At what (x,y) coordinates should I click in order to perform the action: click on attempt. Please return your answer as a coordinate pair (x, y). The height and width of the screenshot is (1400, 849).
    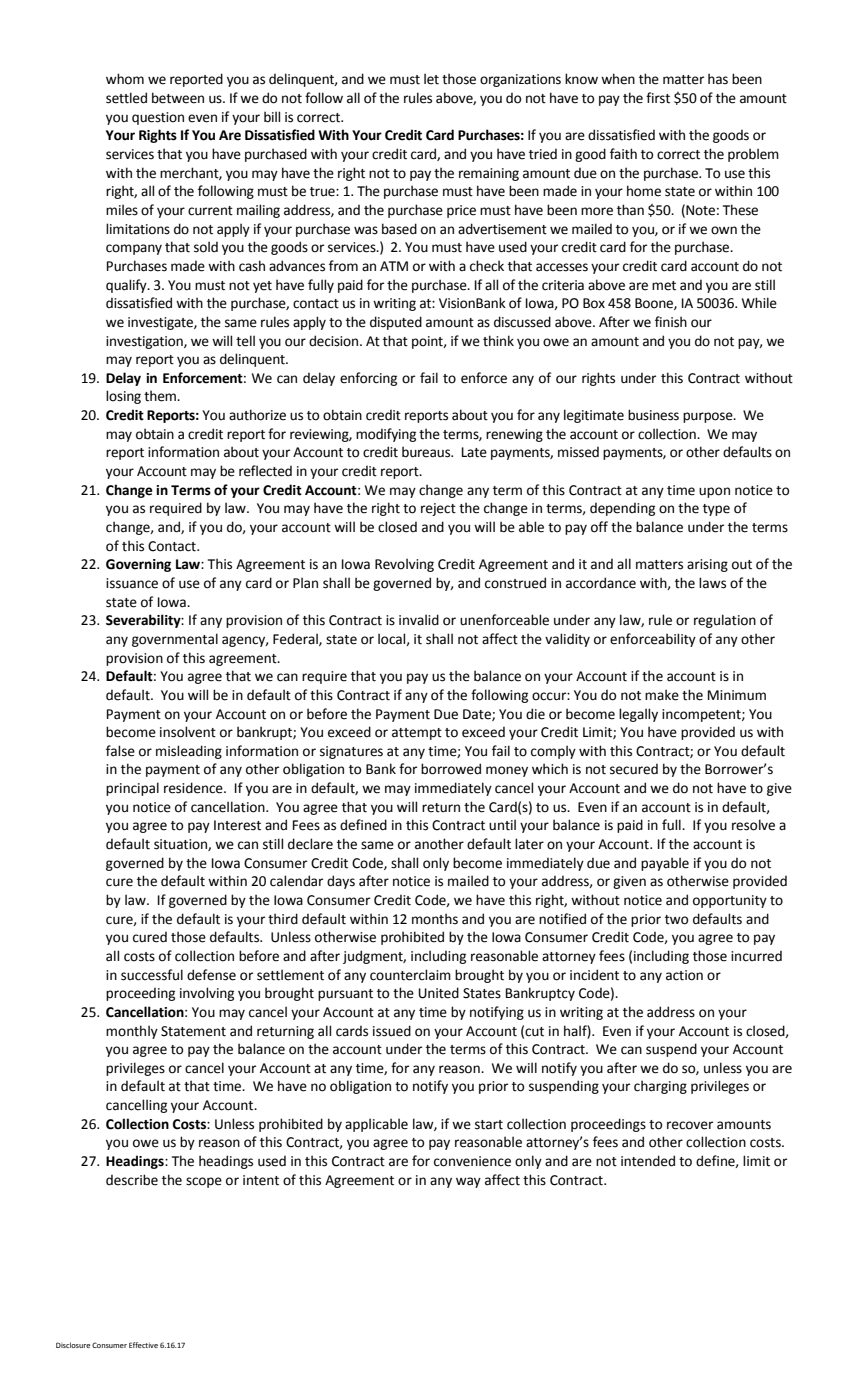
    Looking at the image, I should click on (417, 734).
